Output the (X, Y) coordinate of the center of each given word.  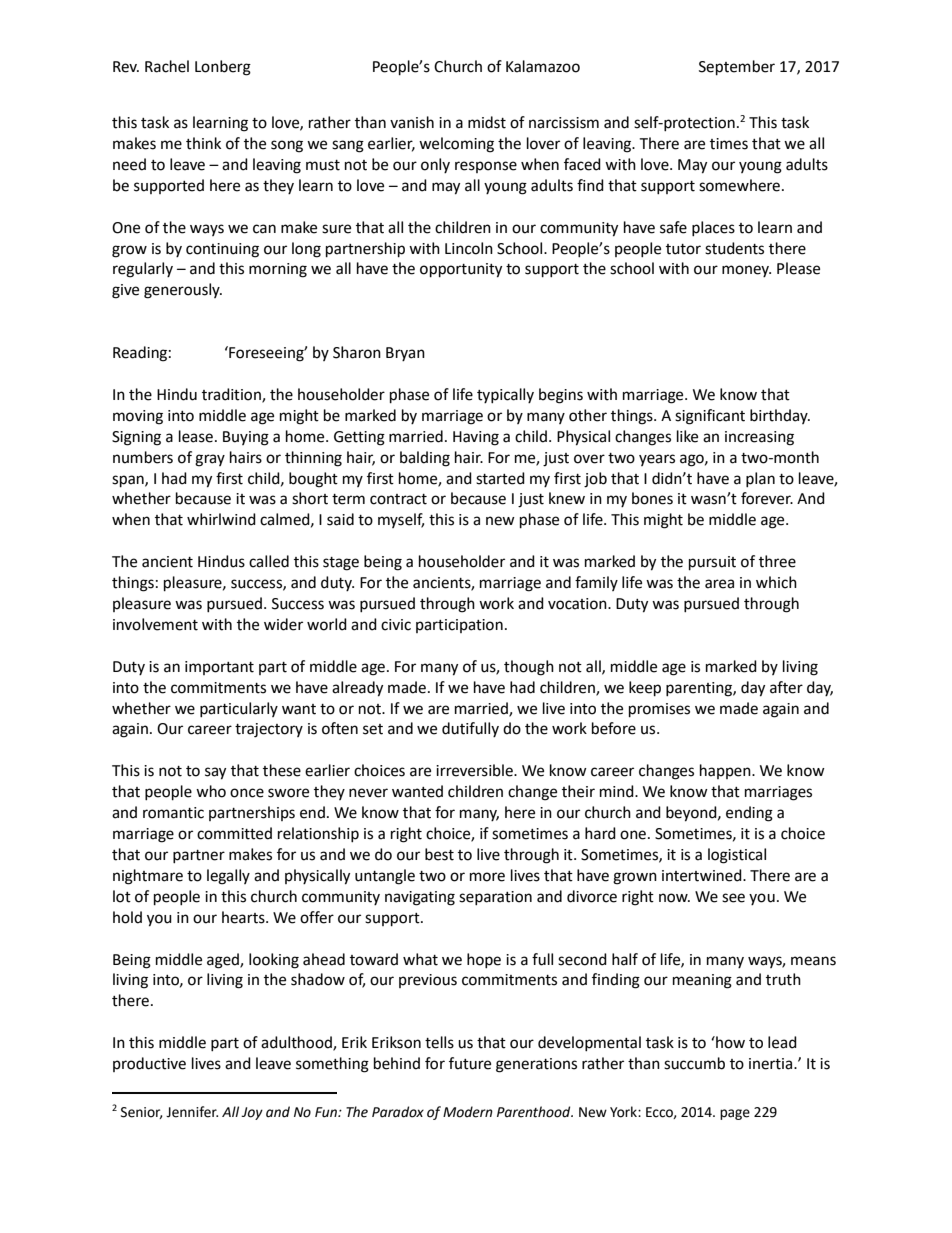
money (746, 271)
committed (234, 833)
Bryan (405, 354)
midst (487, 122)
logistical (737, 856)
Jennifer (192, 1112)
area (719, 584)
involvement (155, 624)
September (737, 68)
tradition (232, 395)
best (439, 854)
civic (396, 625)
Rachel (167, 66)
